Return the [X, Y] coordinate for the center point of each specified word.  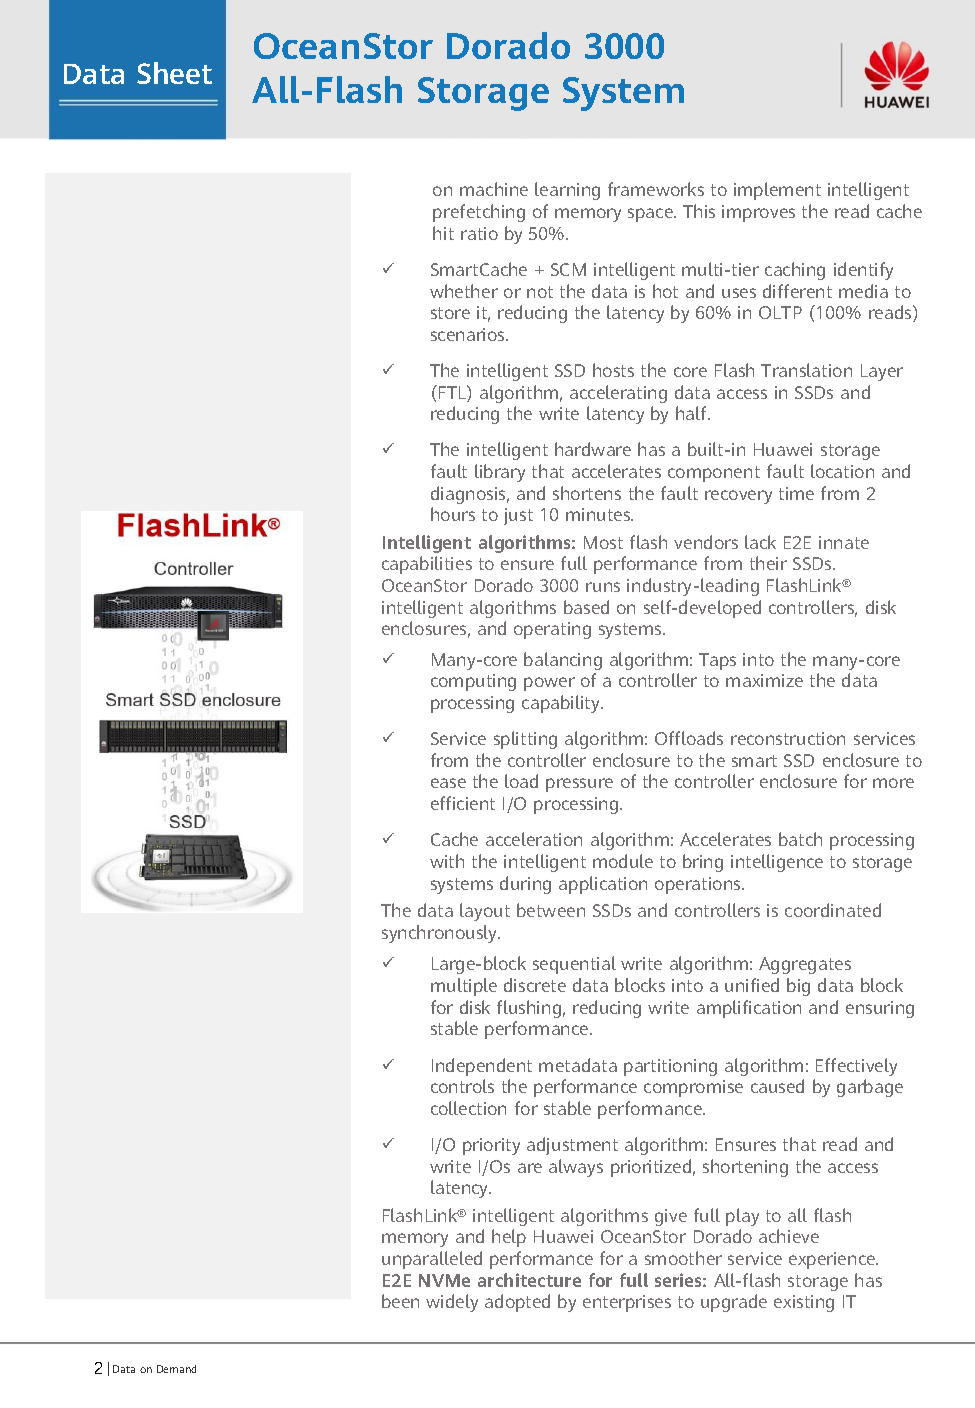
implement [777, 191]
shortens [587, 493]
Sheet [174, 73]
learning [567, 191]
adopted [517, 1303]
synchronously [441, 934]
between [551, 910]
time [796, 493]
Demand [176, 1369]
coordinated [833, 910]
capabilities [427, 565]
